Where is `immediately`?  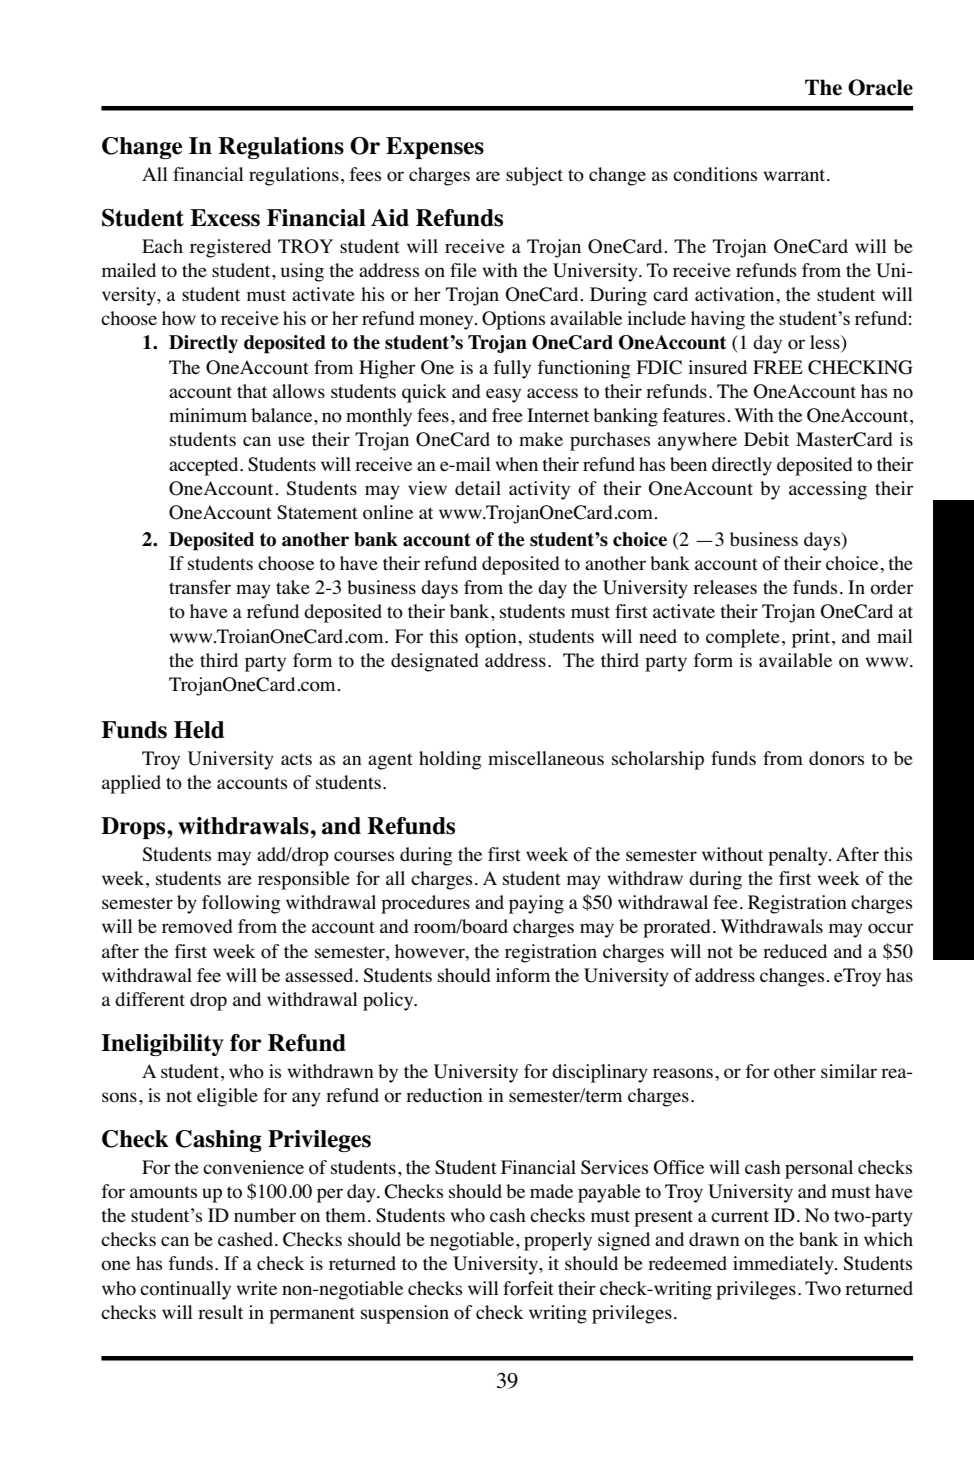 immediately is located at coordinates (784, 1265).
